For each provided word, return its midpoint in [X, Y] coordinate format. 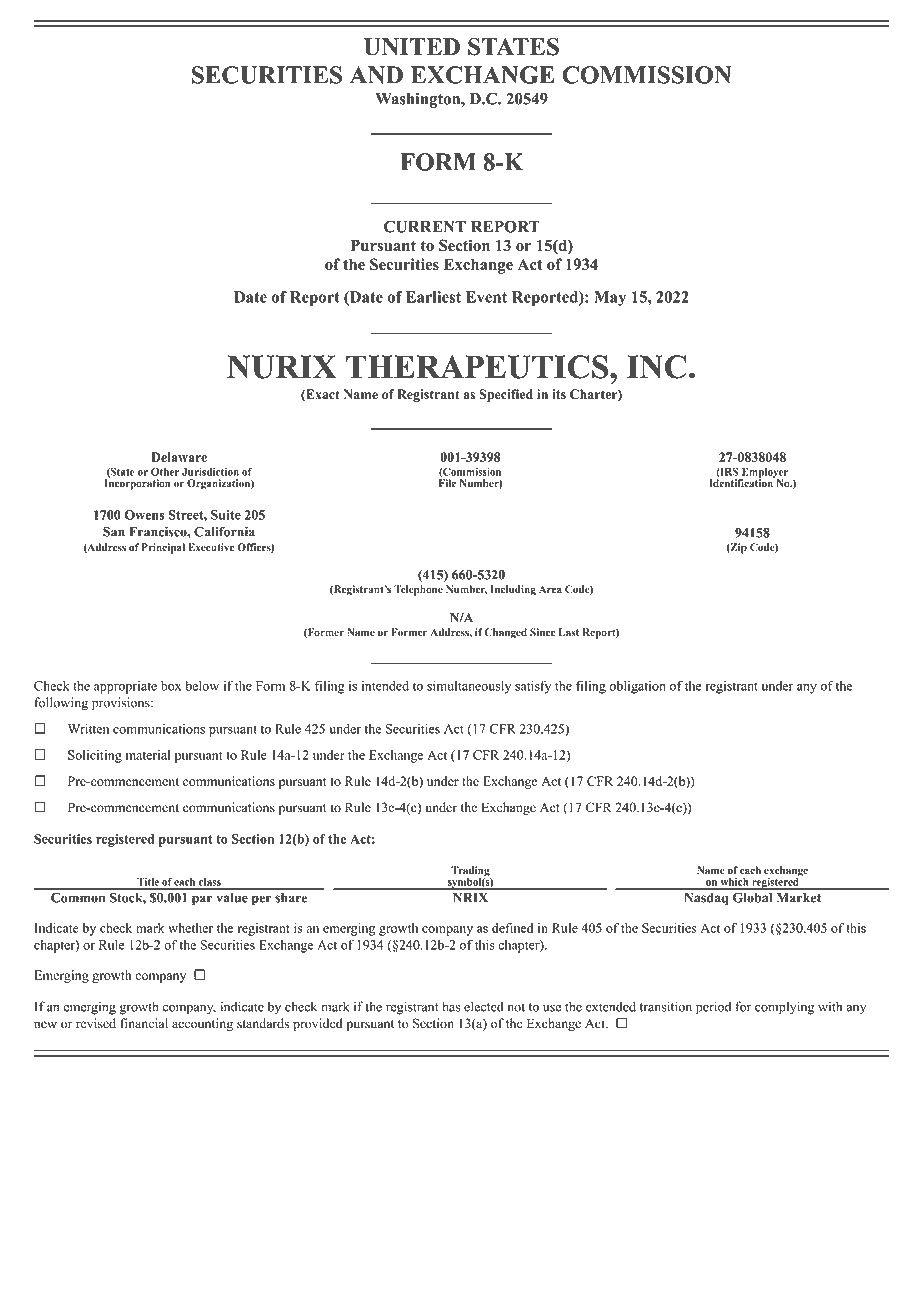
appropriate [125, 687]
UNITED [412, 47]
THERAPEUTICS [478, 367]
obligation [637, 687]
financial [144, 1023]
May [610, 298]
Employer [764, 474]
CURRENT [425, 226]
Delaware [179, 457]
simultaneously [469, 687]
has [451, 1006]
